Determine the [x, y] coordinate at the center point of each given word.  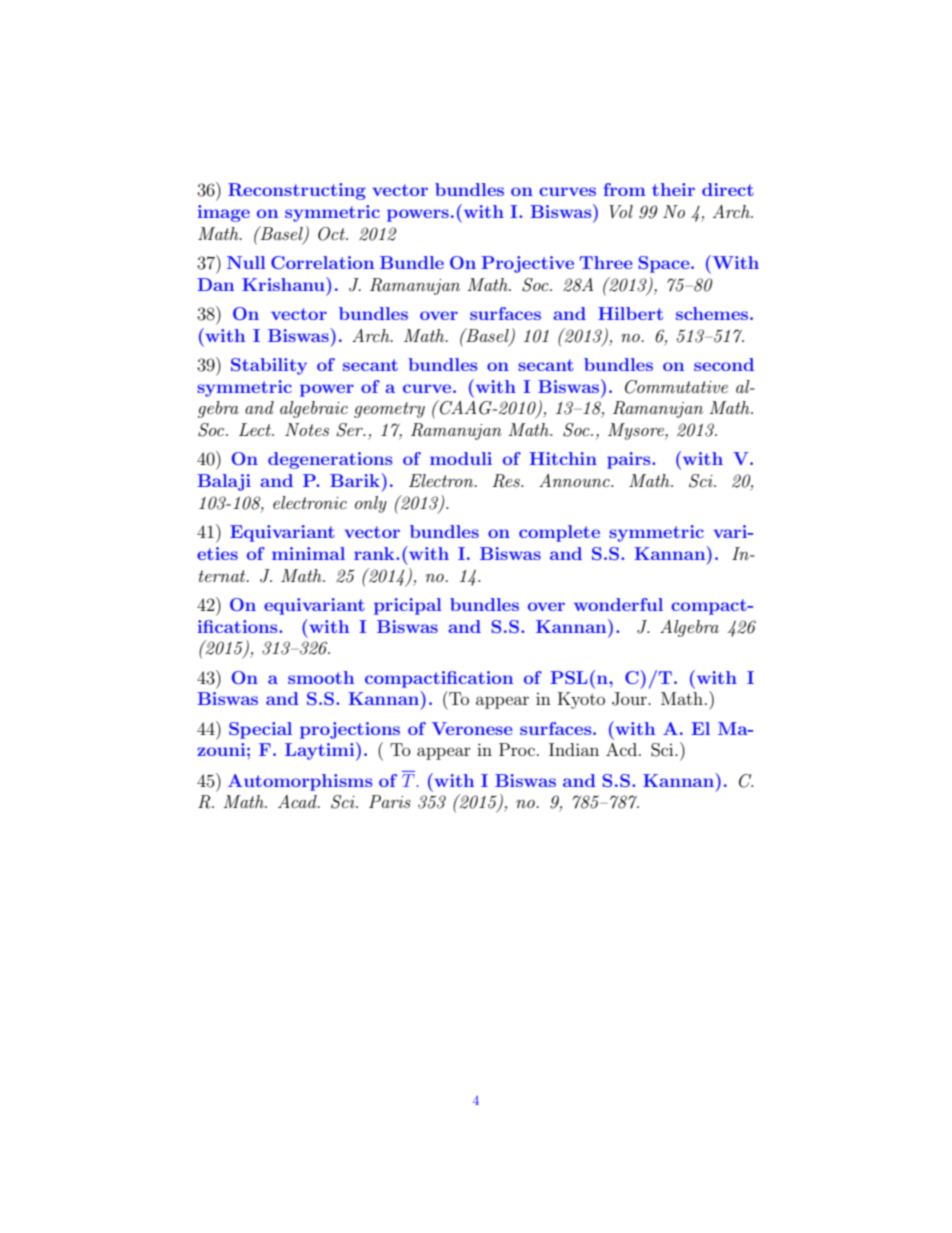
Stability [269, 366]
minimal [308, 553]
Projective [527, 264]
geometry [389, 410]
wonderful [618, 604]
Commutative [676, 387]
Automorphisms [300, 782]
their [673, 189]
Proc [517, 749]
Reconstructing [297, 191]
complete [559, 533]
